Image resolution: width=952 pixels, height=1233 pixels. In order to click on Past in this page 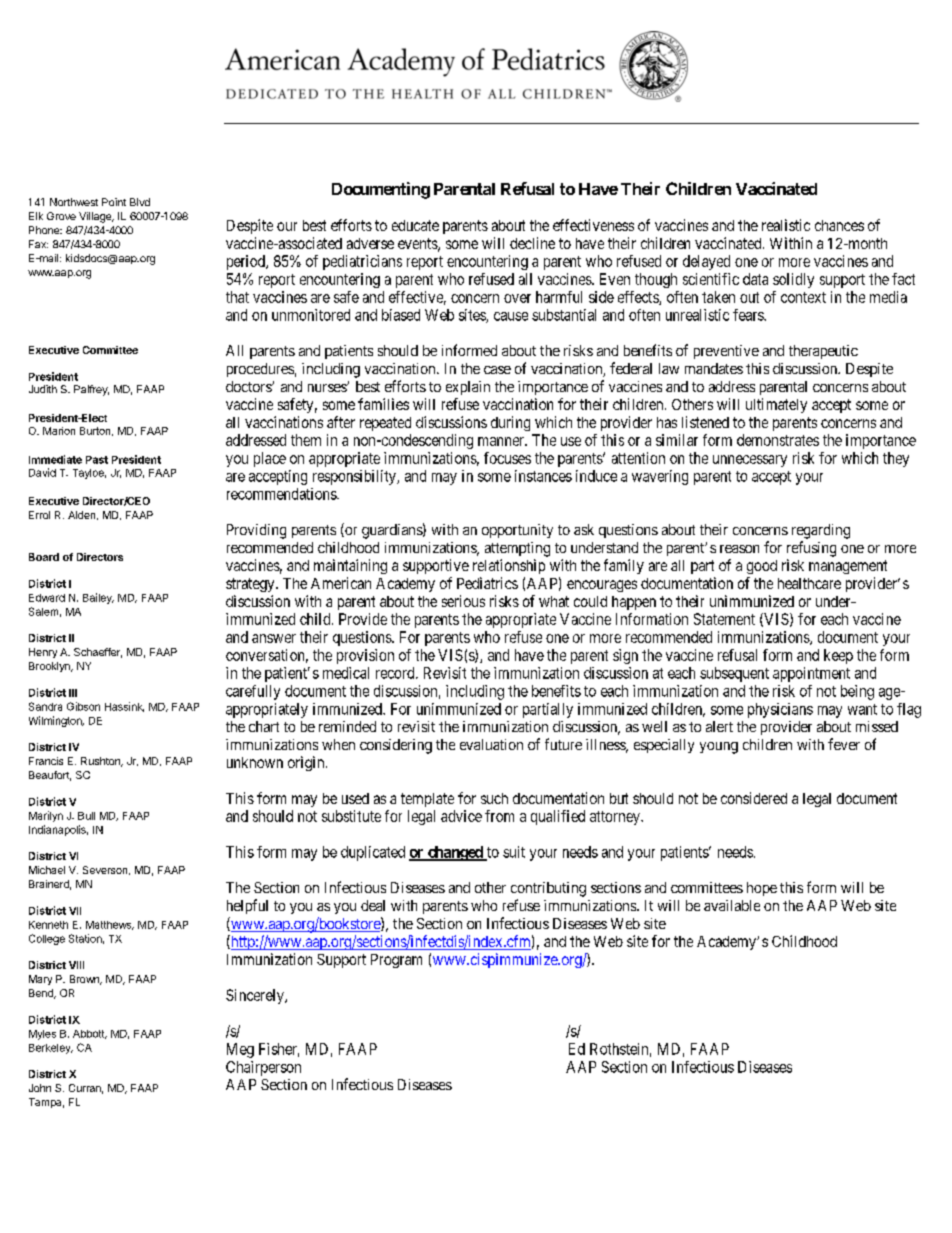, I will do `click(97, 460)`.
